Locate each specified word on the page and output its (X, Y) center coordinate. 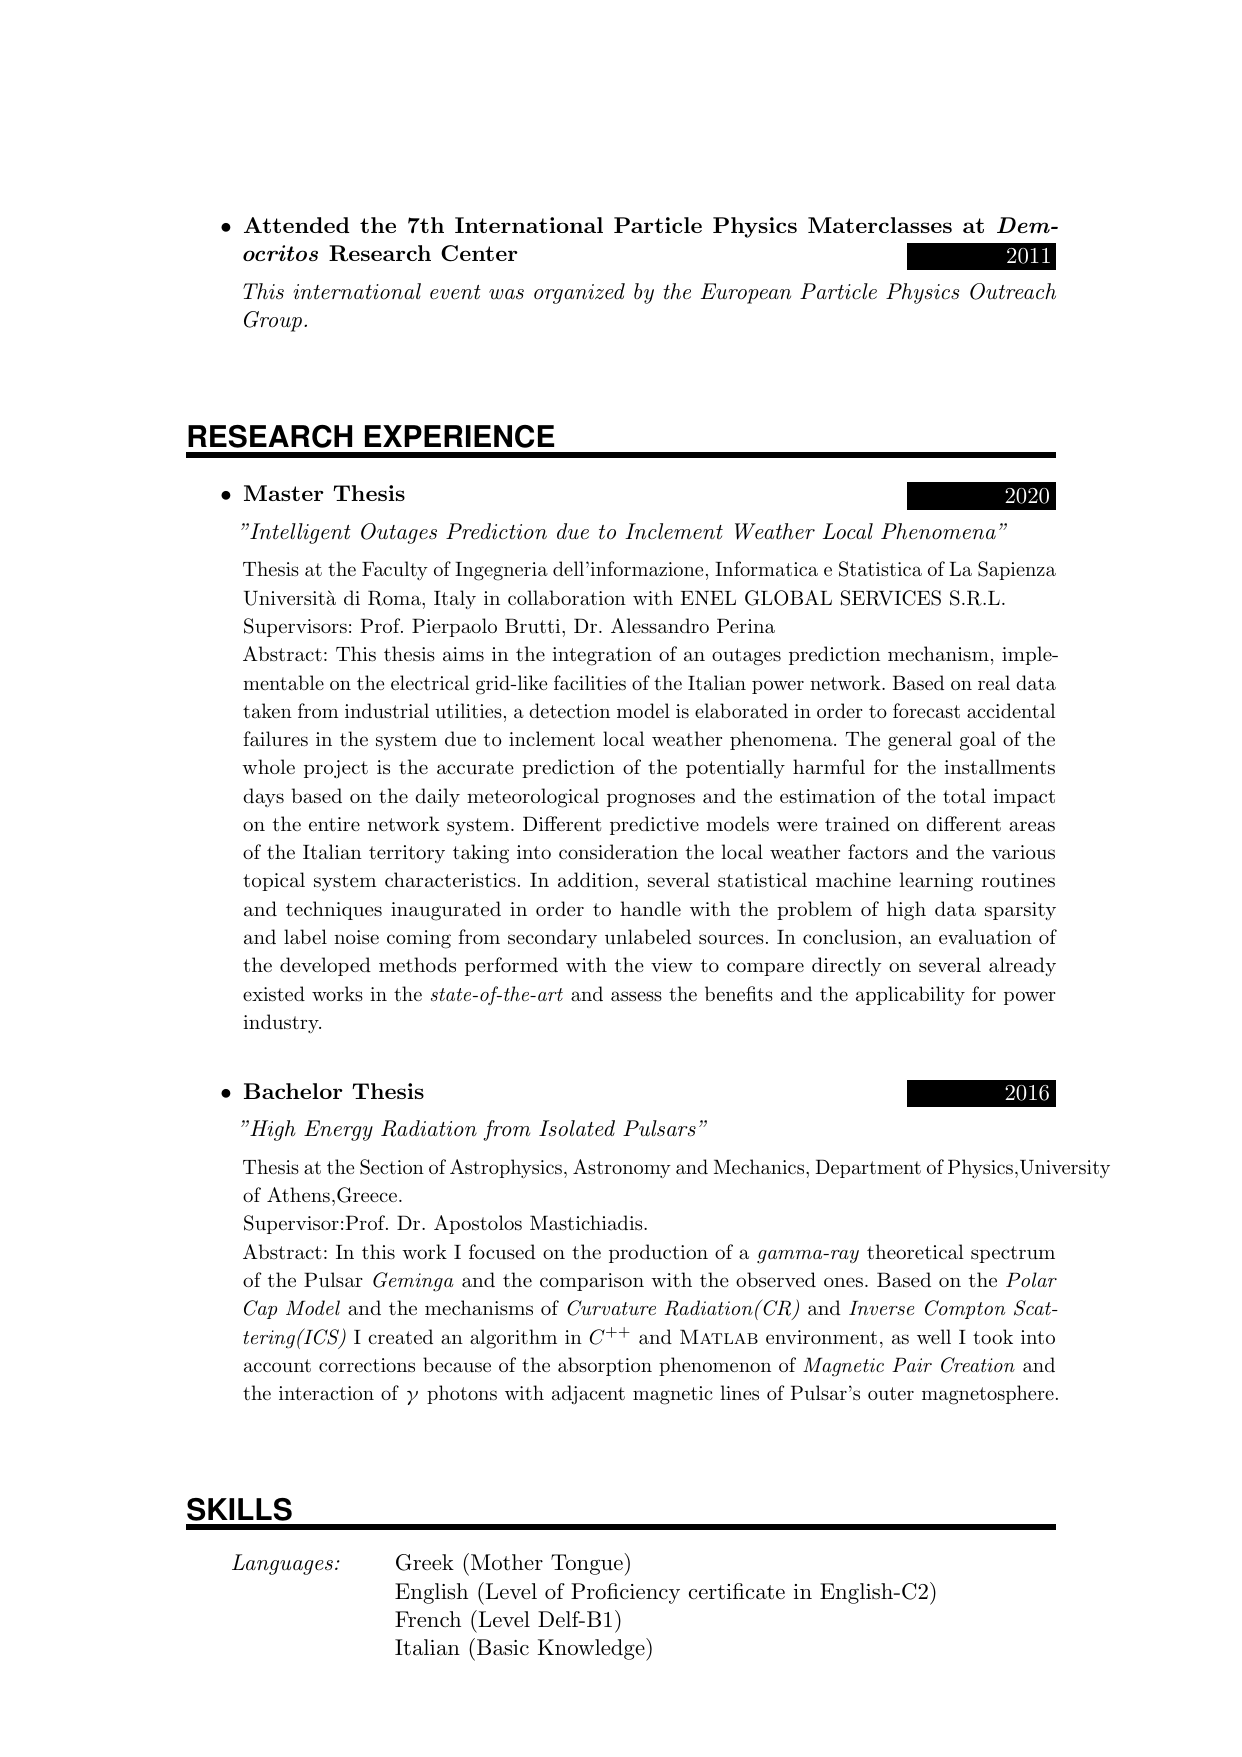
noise (356, 937)
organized (579, 293)
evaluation (985, 937)
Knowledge (592, 1649)
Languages (282, 1564)
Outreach (1013, 291)
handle (650, 908)
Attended (296, 225)
